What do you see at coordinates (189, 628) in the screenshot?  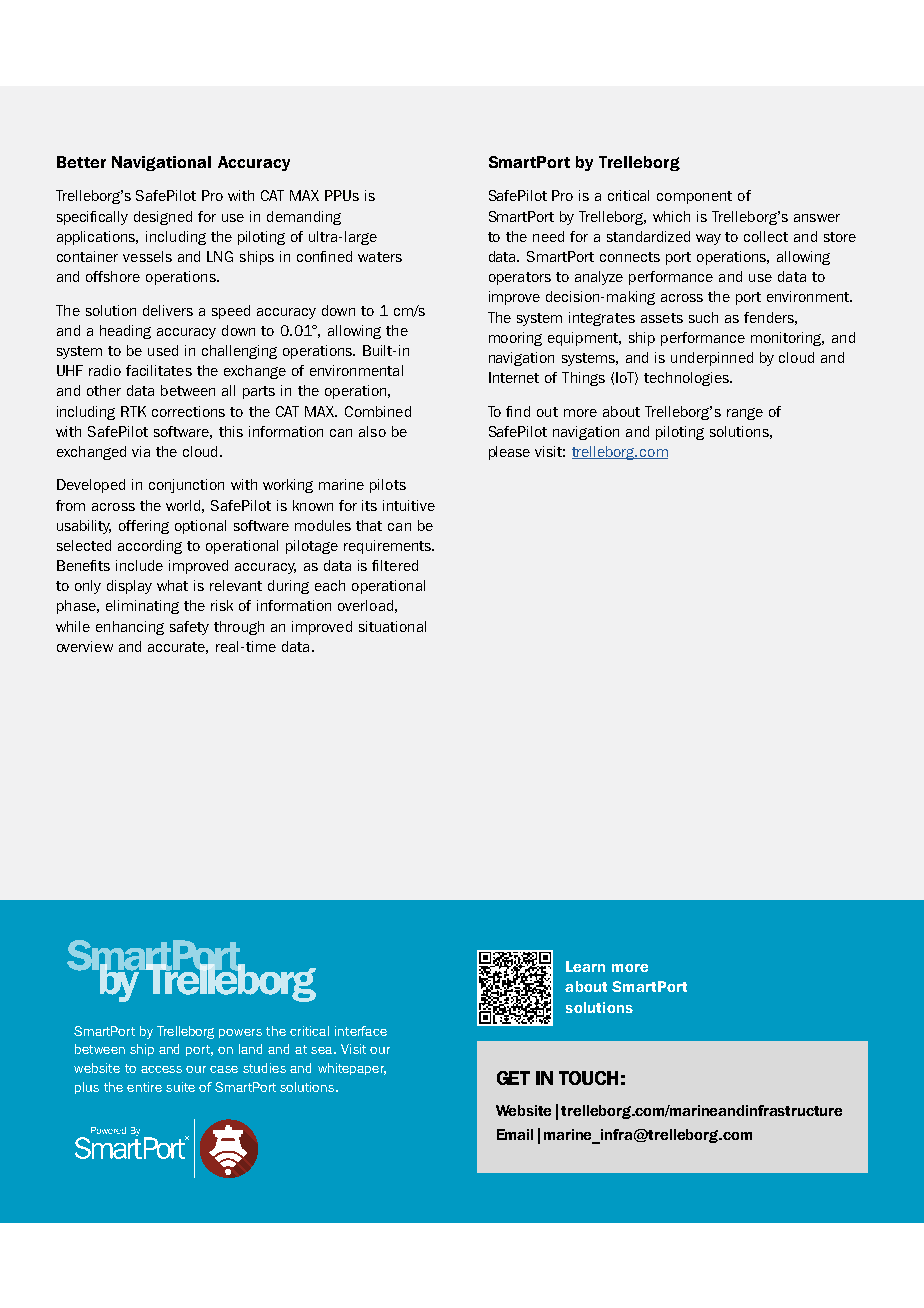 I see `safety` at bounding box center [189, 628].
